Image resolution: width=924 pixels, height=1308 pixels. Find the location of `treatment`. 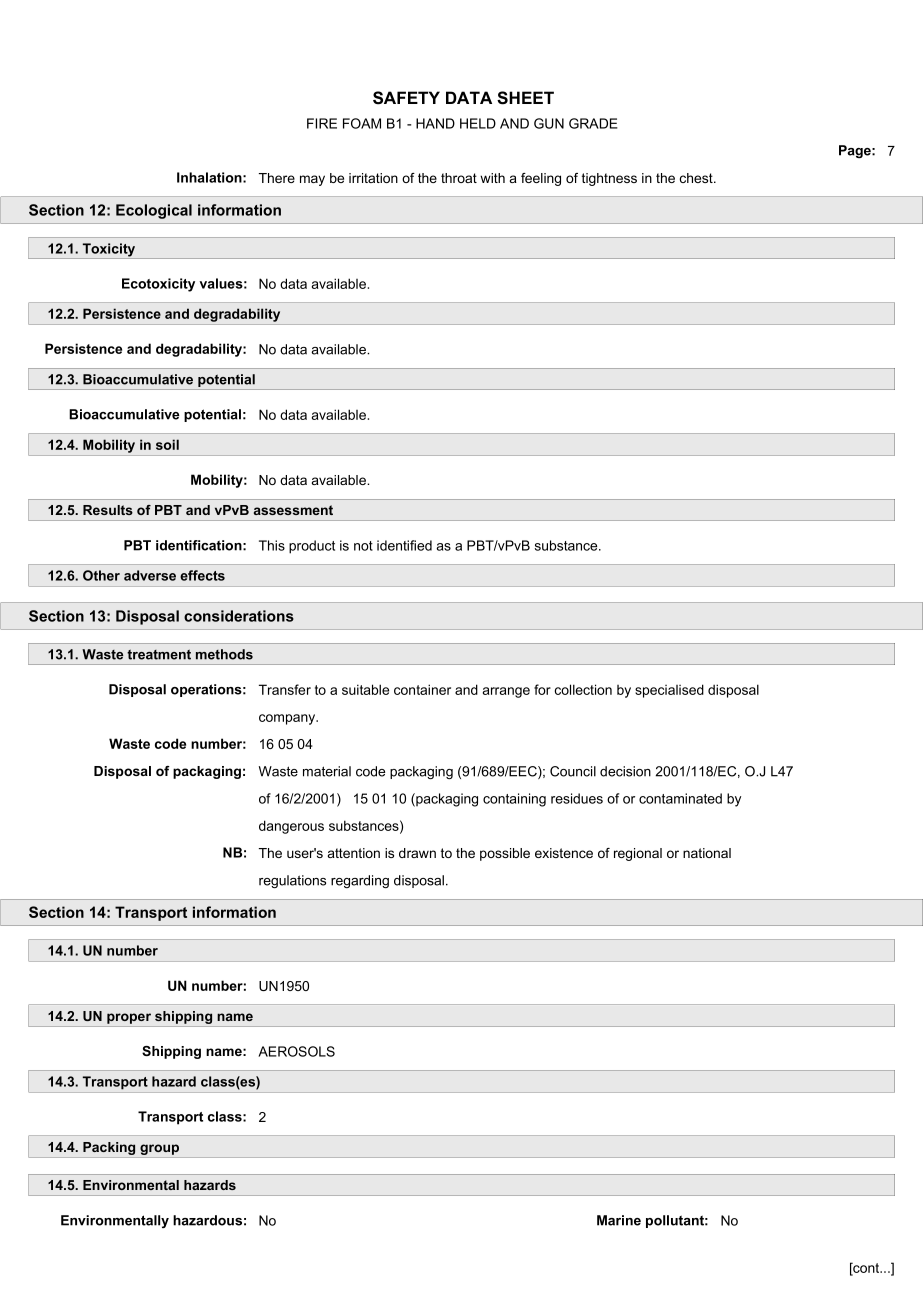

treatment is located at coordinates (159, 654).
